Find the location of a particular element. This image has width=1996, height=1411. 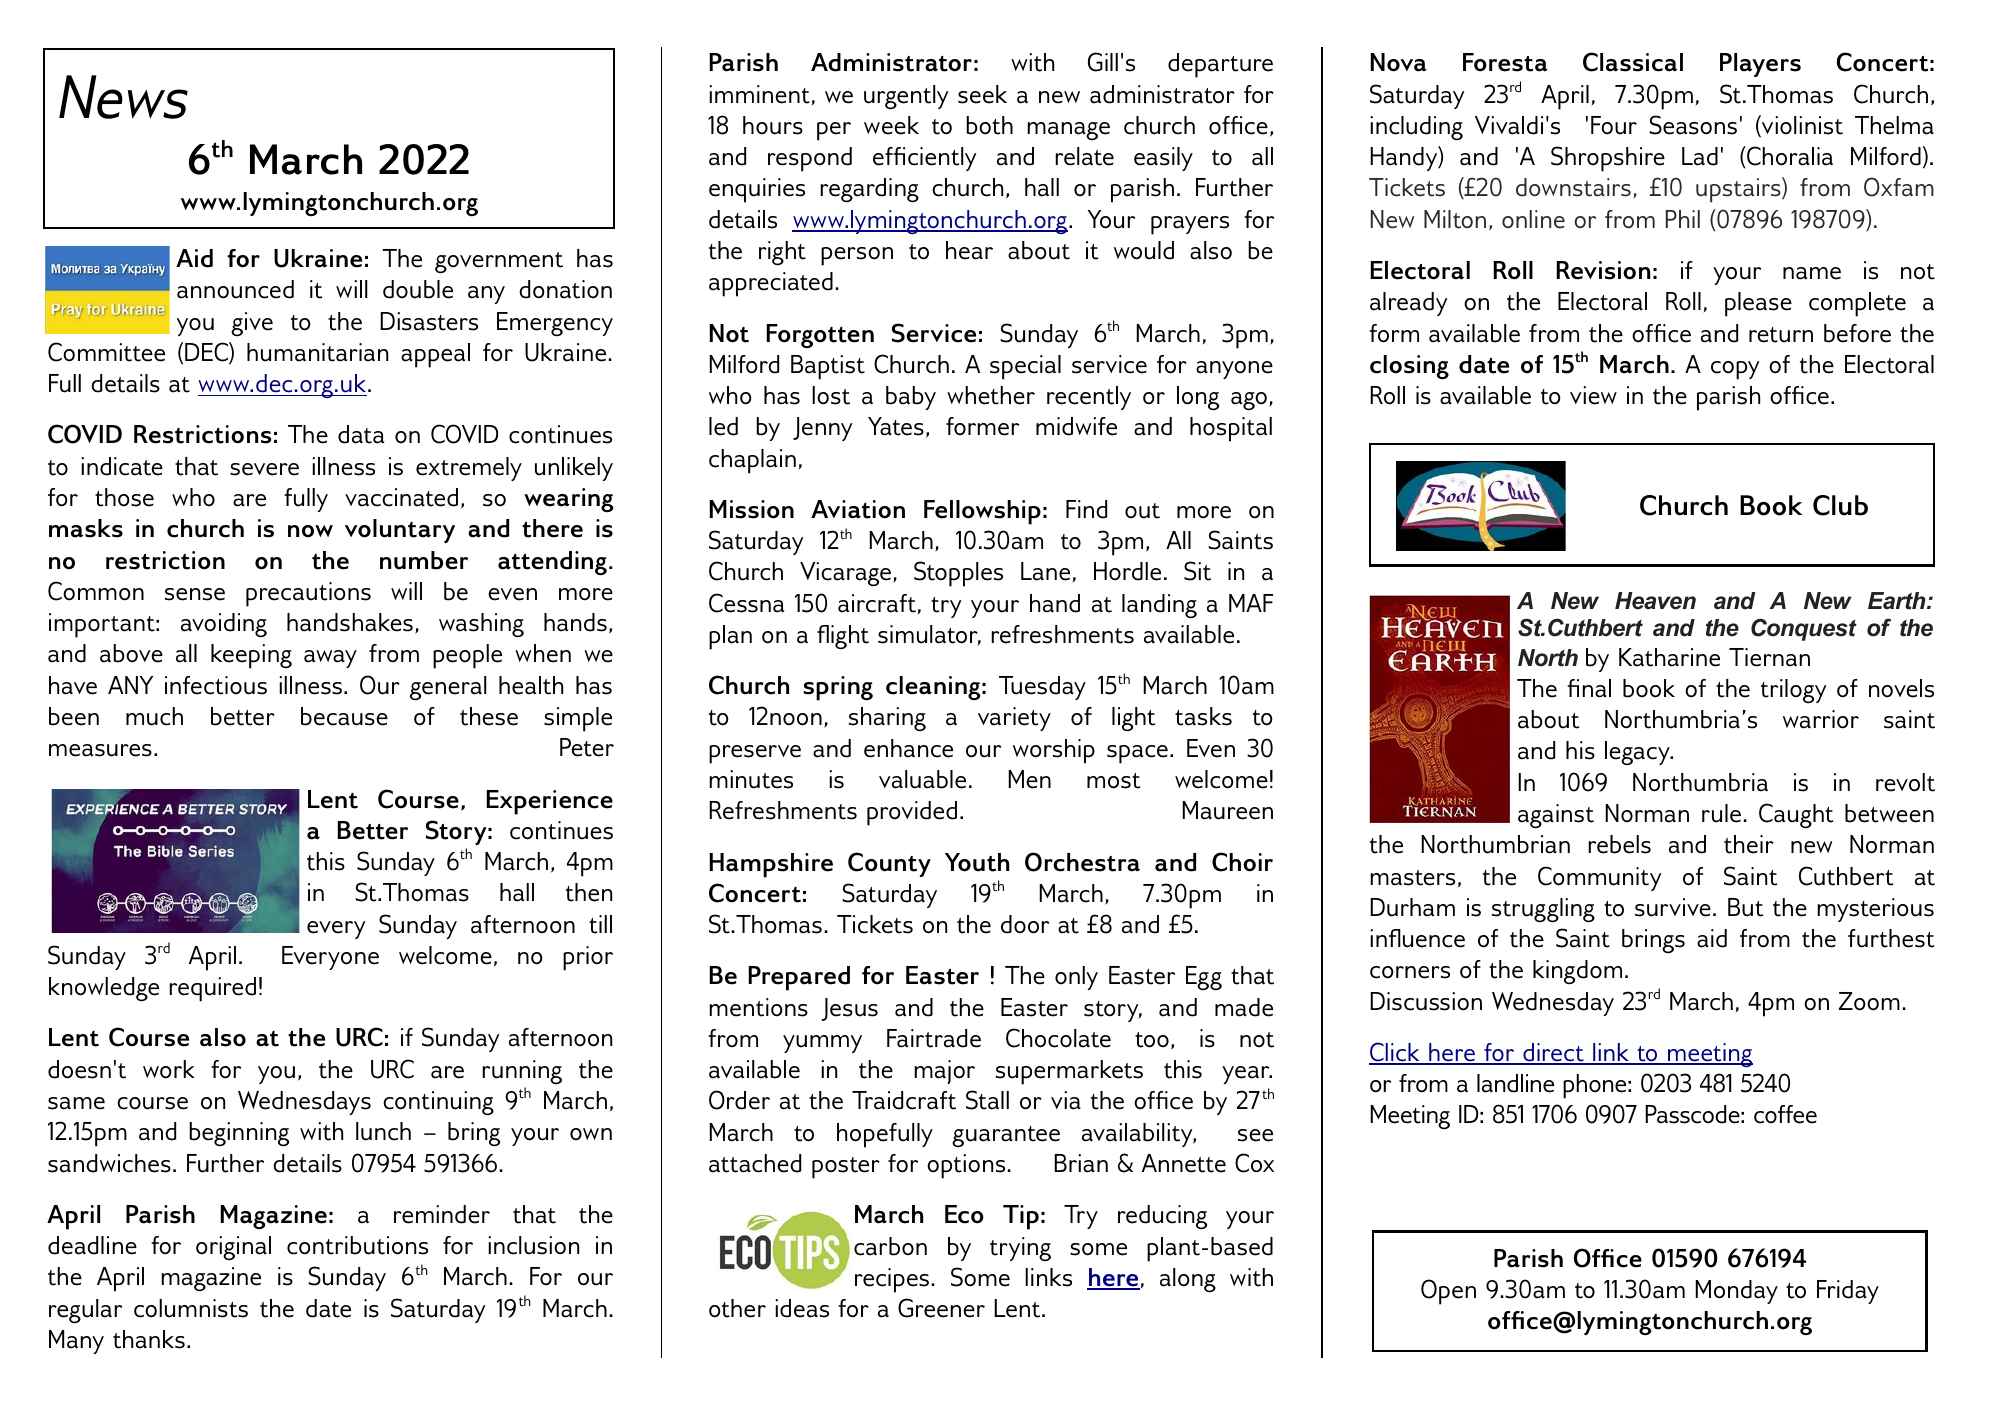

Heaven is located at coordinates (1655, 601).
